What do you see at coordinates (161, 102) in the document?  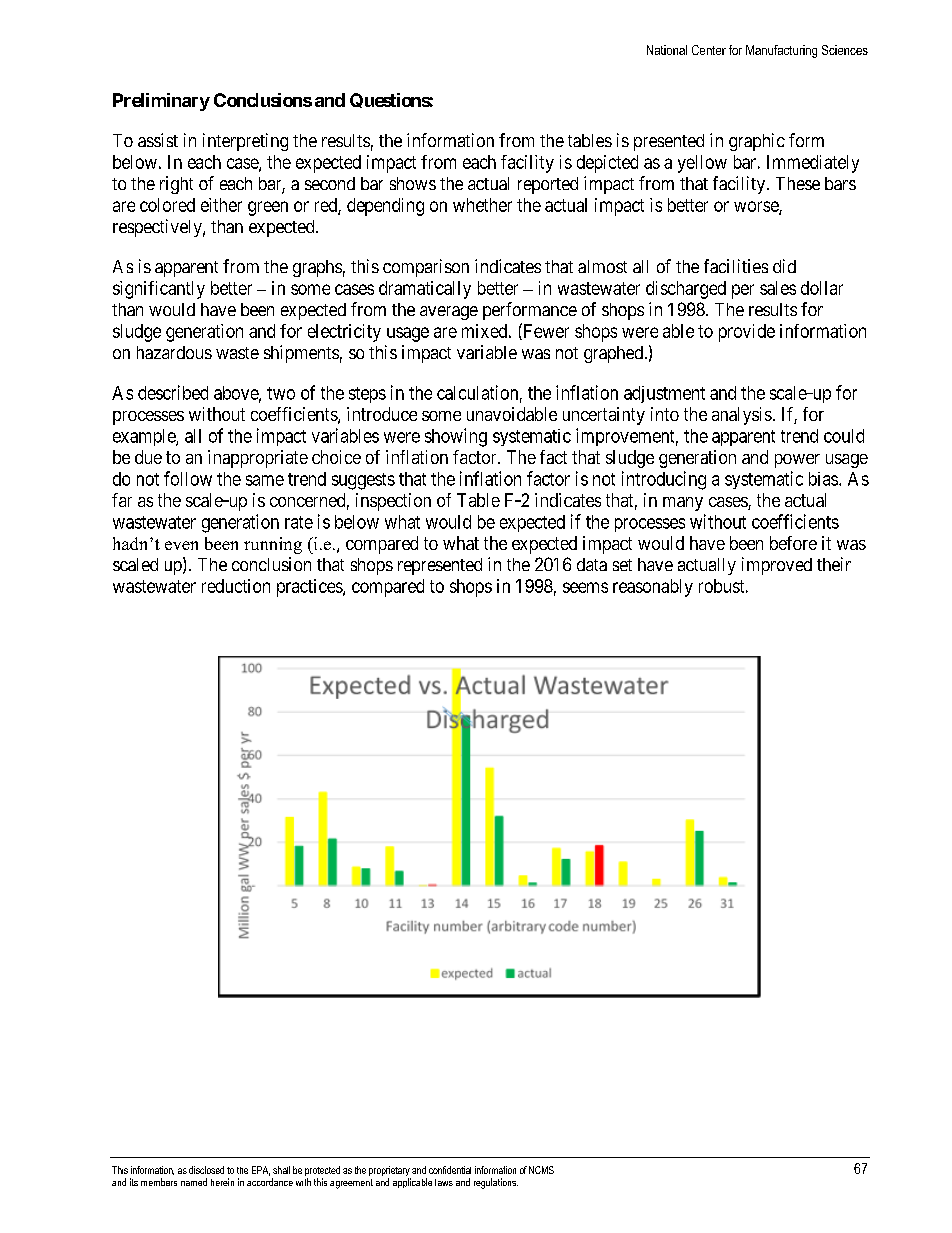 I see `Preliminary` at bounding box center [161, 102].
